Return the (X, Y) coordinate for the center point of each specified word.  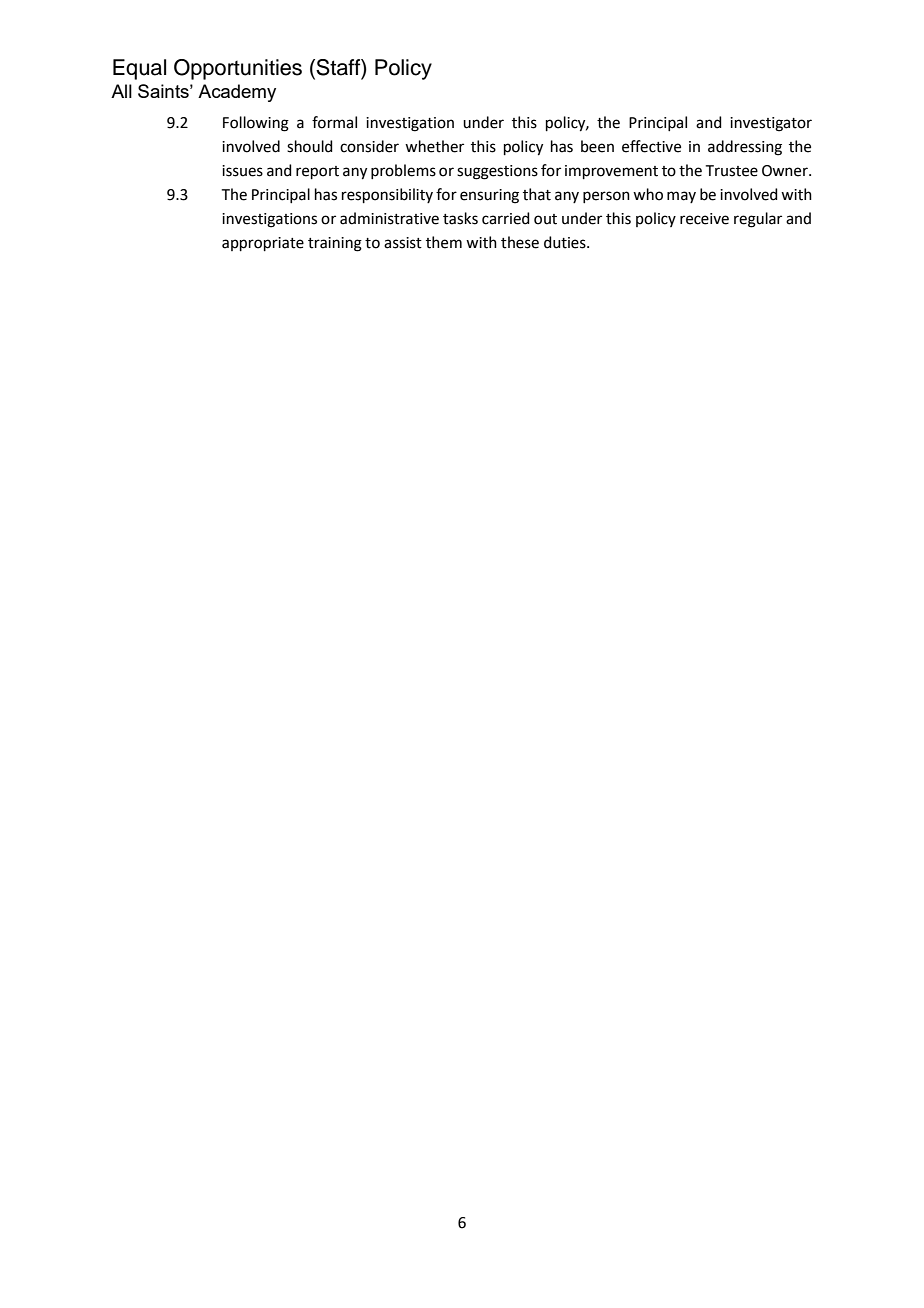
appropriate (263, 244)
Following (256, 124)
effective (651, 146)
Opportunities (238, 69)
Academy (237, 93)
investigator (771, 124)
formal (334, 122)
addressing (745, 148)
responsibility (387, 195)
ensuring (489, 196)
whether (434, 146)
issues (242, 171)
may (681, 197)
